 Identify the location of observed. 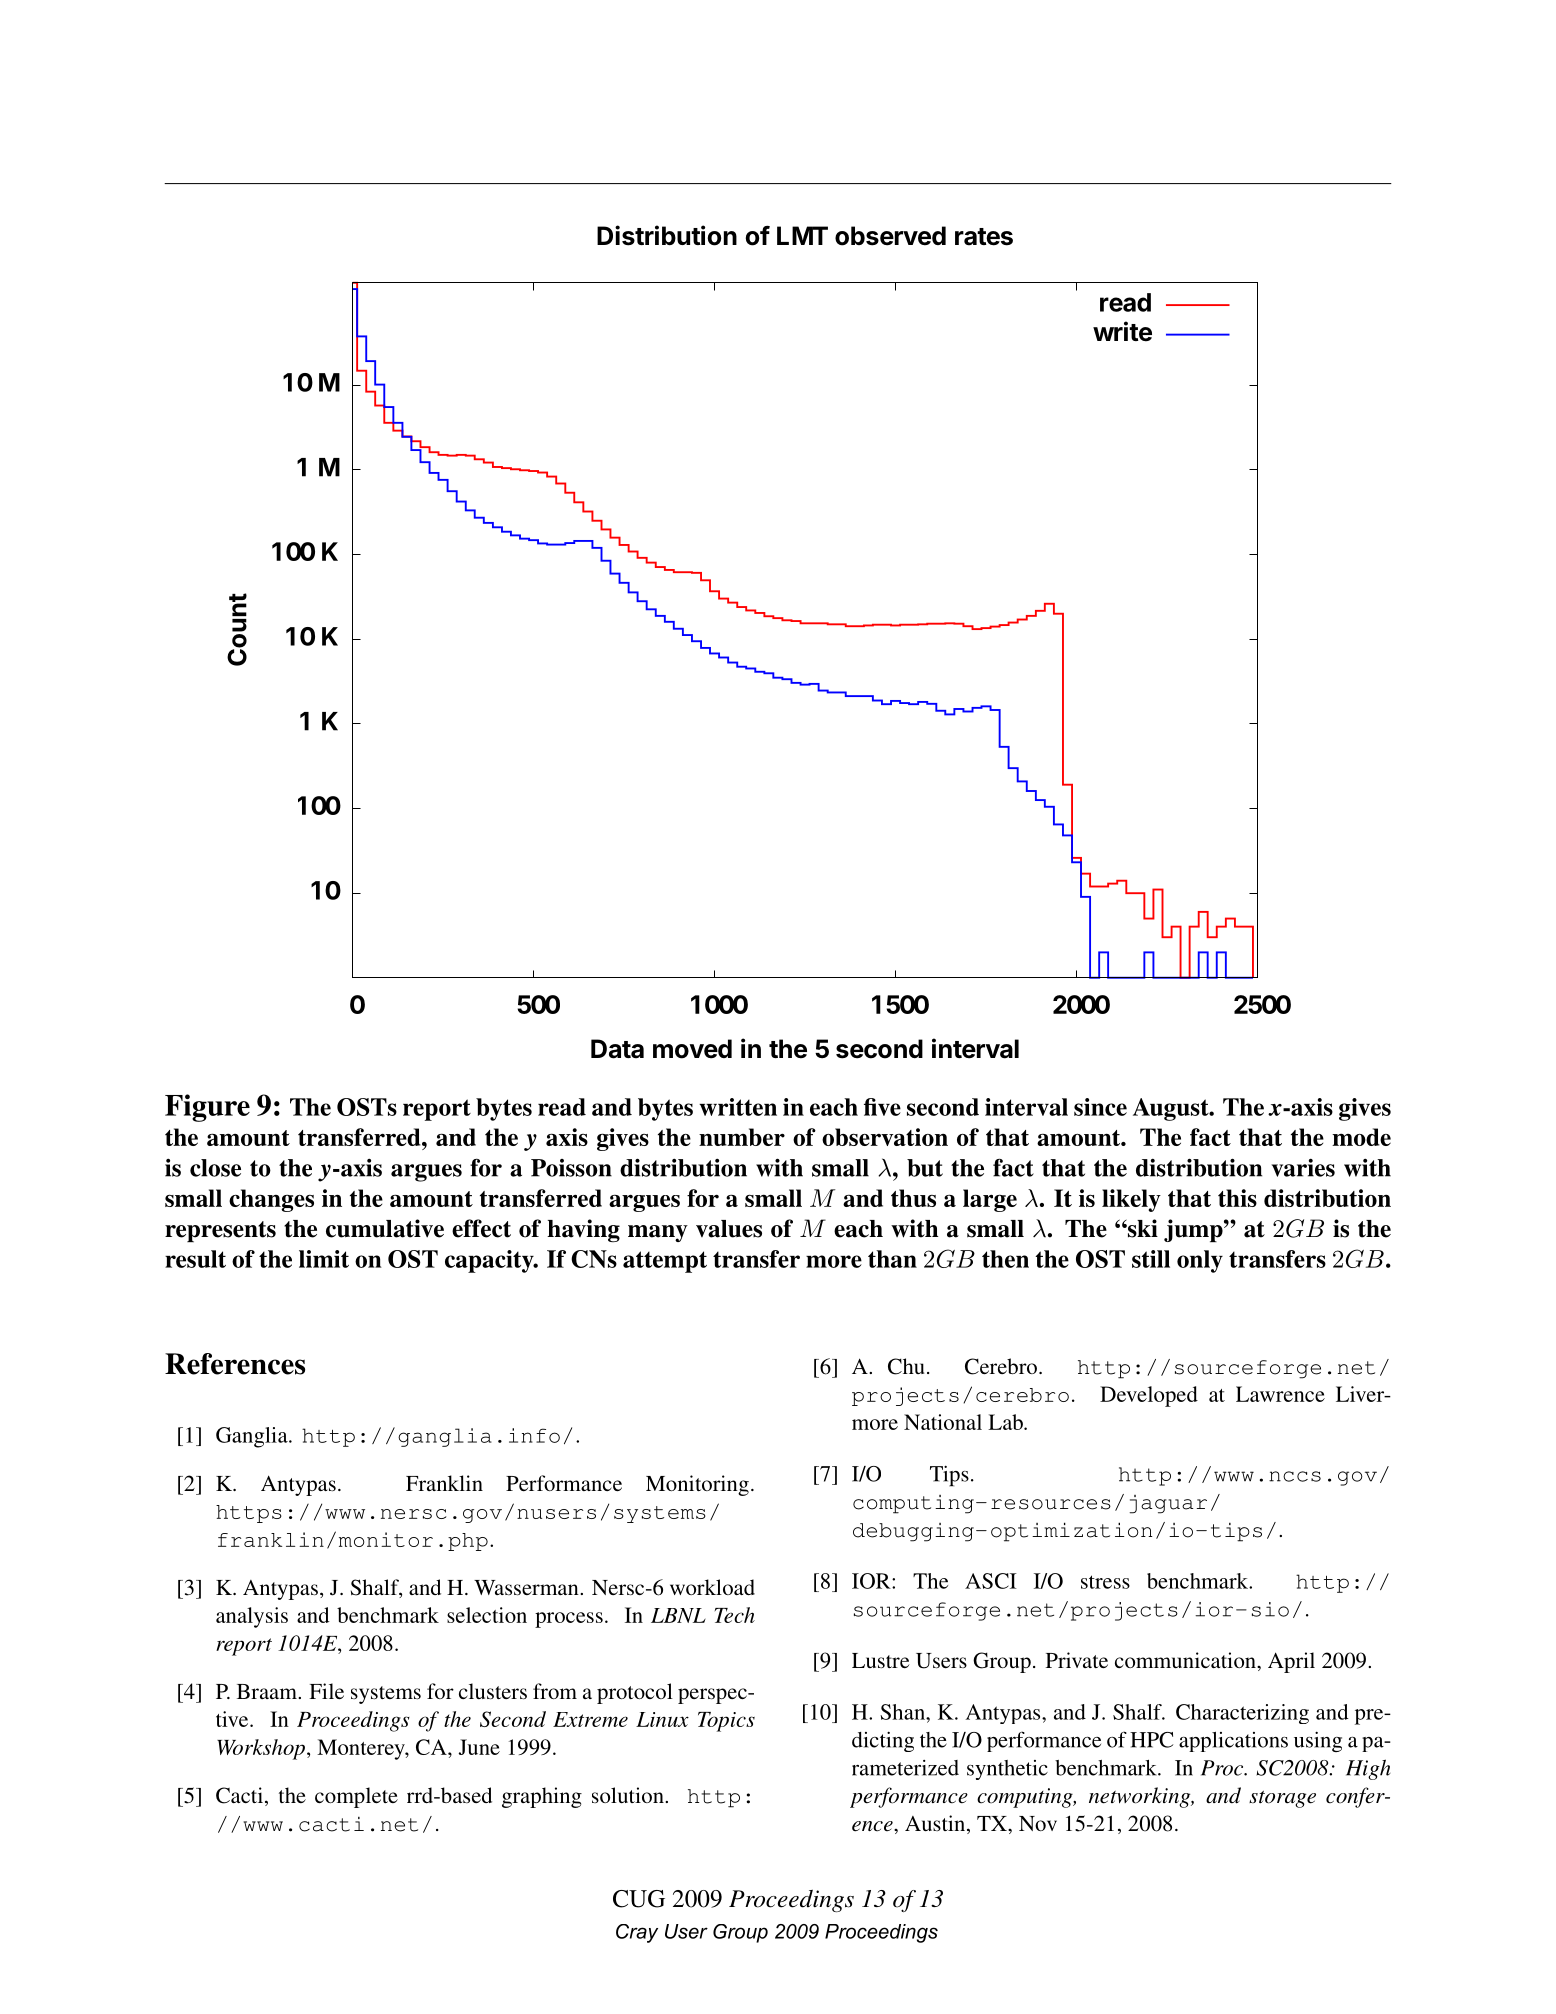
(890, 236).
